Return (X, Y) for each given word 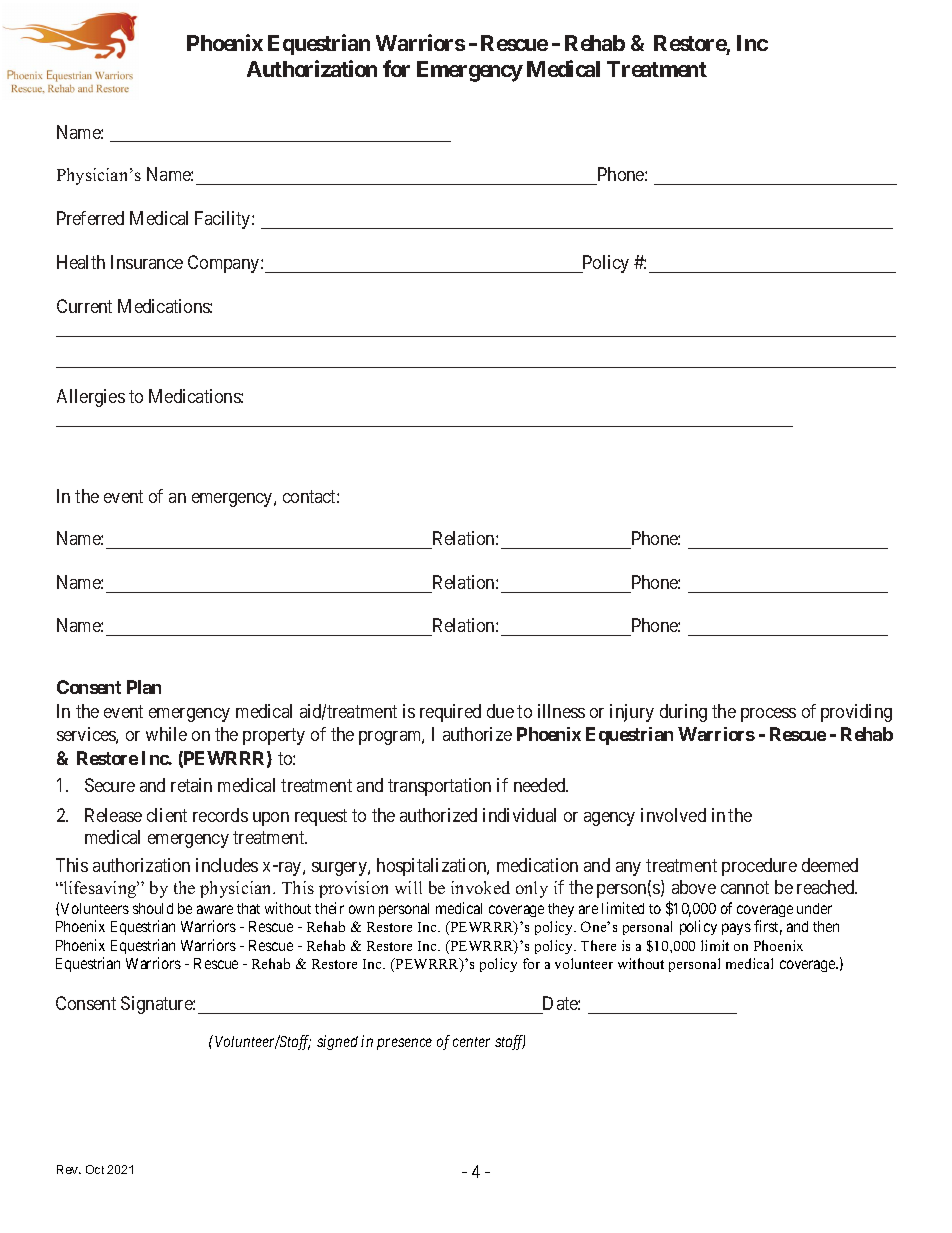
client (167, 815)
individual (519, 815)
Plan (144, 687)
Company (225, 264)
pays (736, 929)
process (768, 715)
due (500, 711)
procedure (759, 867)
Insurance (147, 262)
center (471, 1042)
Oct (95, 1169)
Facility (224, 220)
